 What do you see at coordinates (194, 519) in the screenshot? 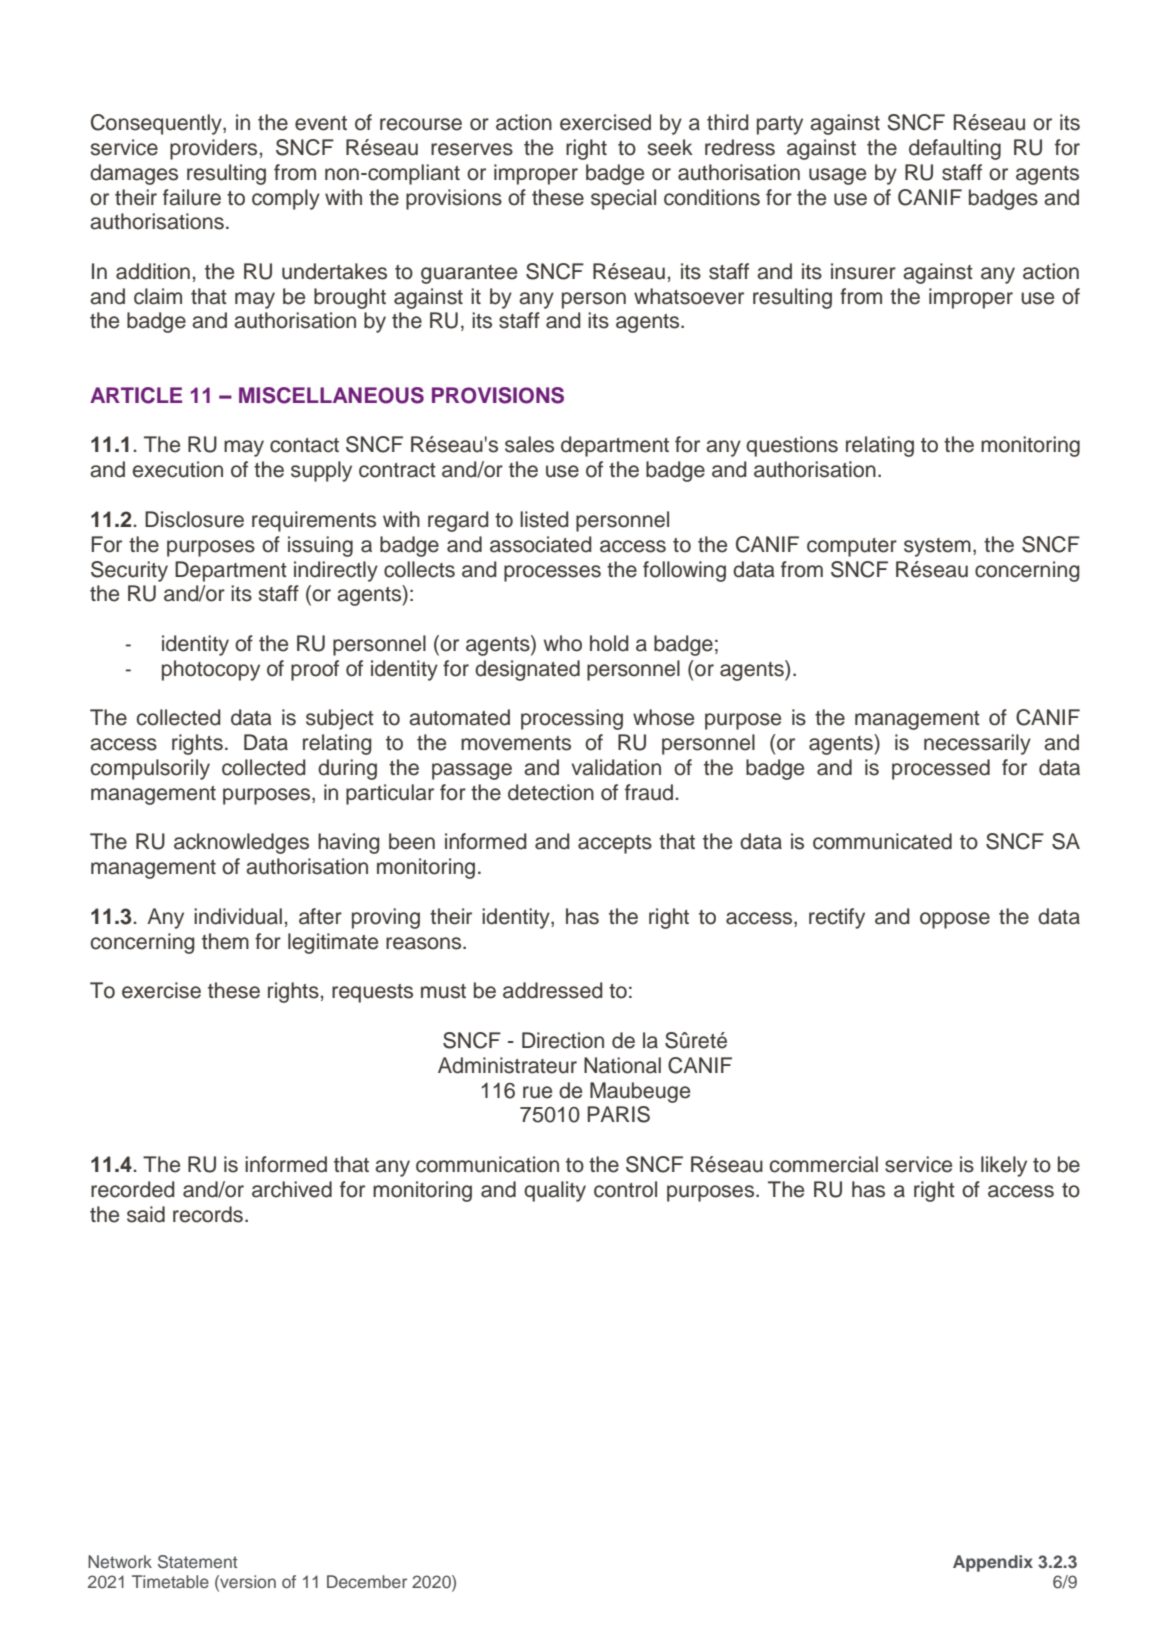
I see `Disclosure` at bounding box center [194, 519].
